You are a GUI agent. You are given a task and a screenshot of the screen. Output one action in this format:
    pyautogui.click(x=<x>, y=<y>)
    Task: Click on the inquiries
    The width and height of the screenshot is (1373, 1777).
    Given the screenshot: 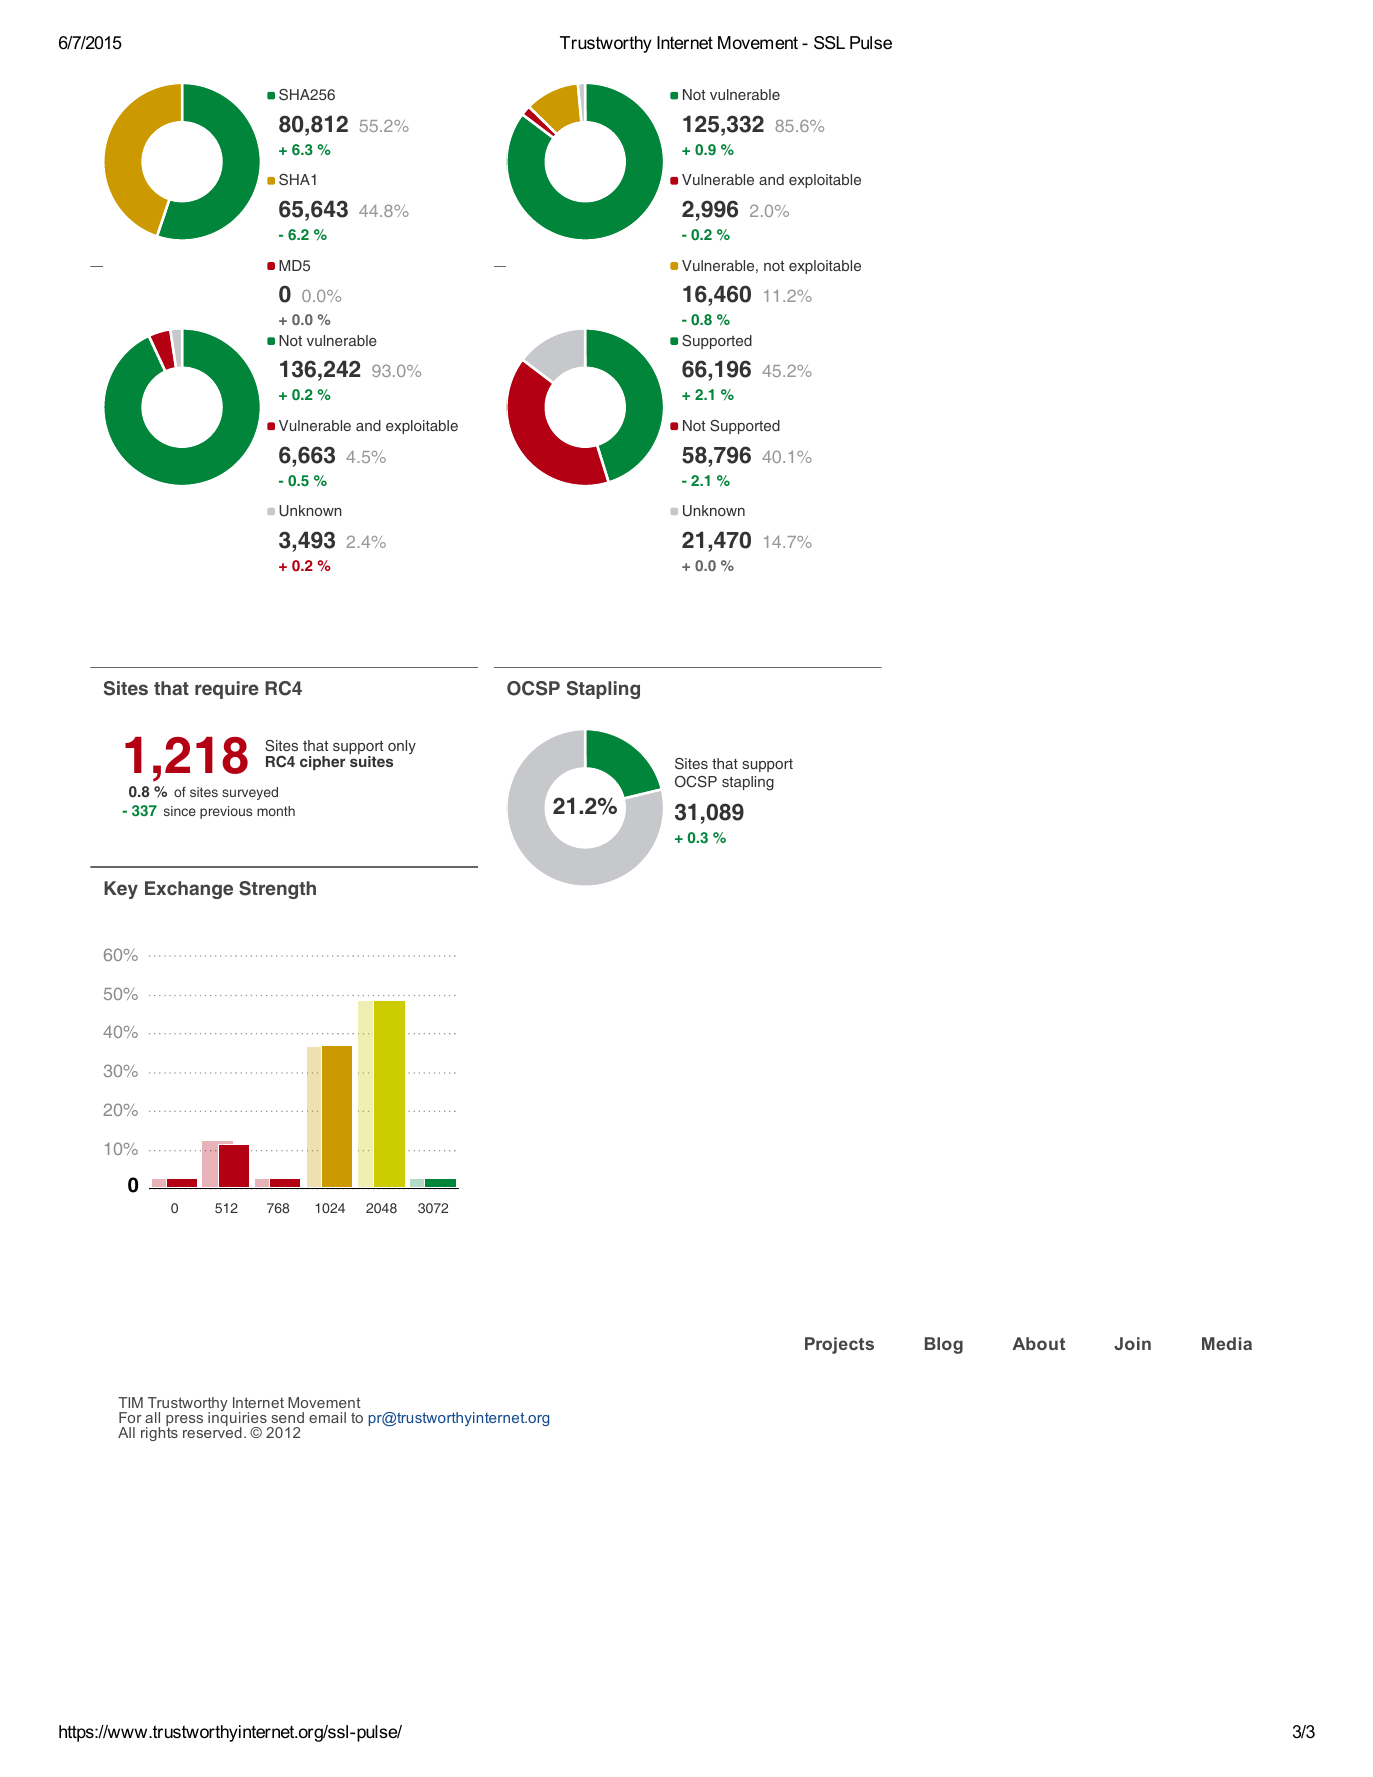 What is the action you would take?
    pyautogui.click(x=238, y=1419)
